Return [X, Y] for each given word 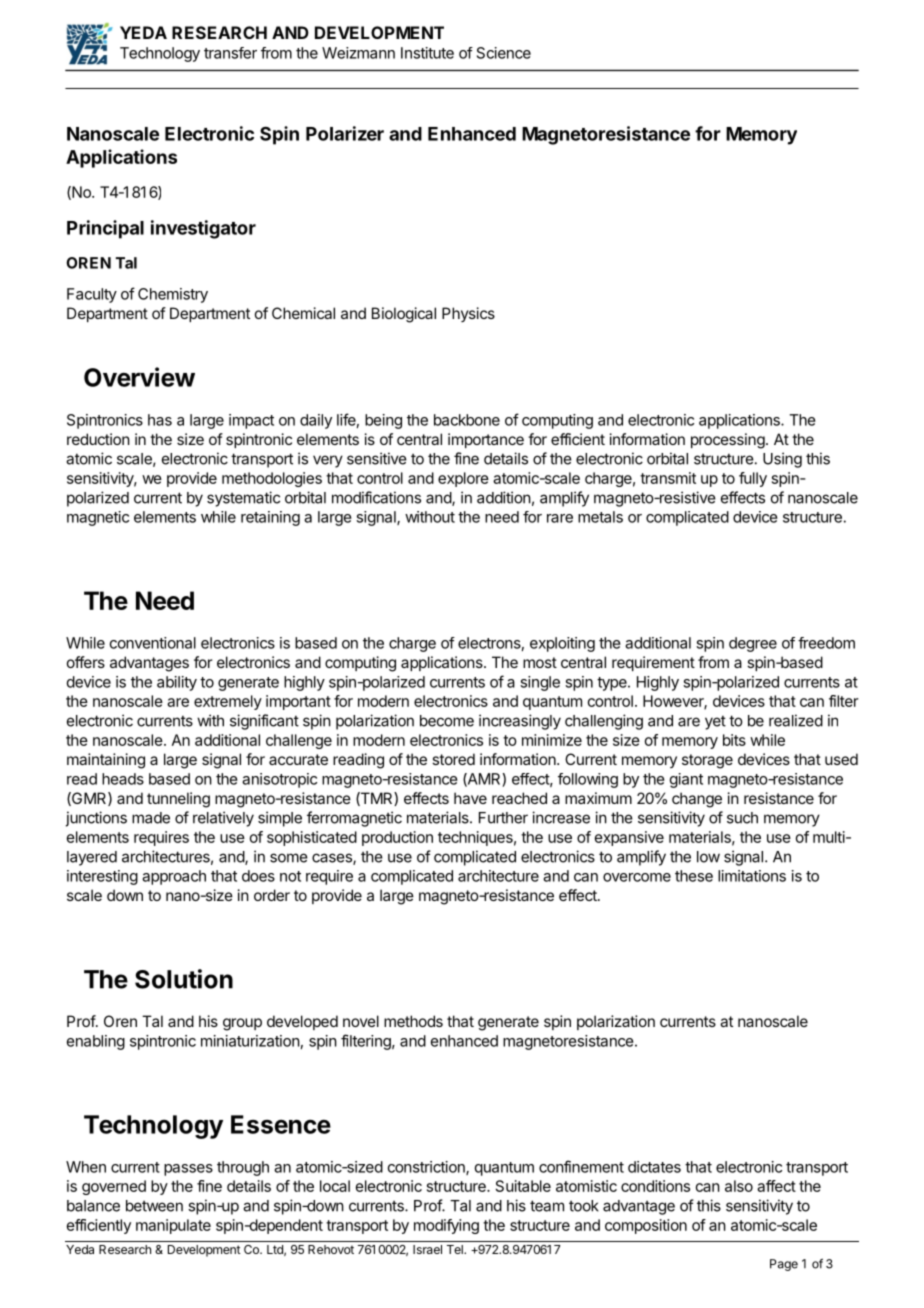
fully [753, 479]
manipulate [173, 1226]
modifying [446, 1226]
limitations [752, 876]
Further [503, 818]
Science [504, 53]
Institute [427, 53]
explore [463, 479]
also [739, 1186]
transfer [230, 53]
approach [174, 877]
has [160, 420]
